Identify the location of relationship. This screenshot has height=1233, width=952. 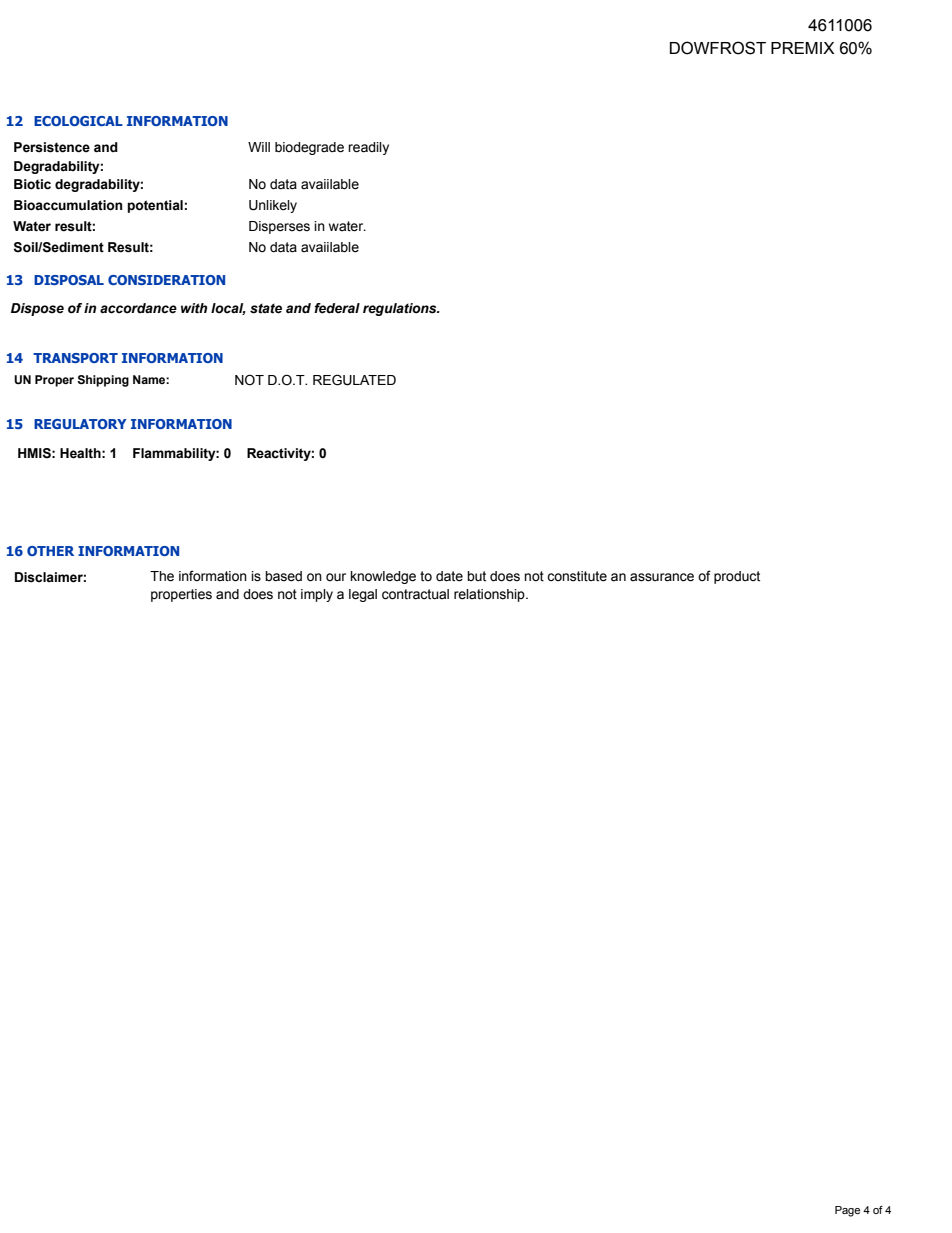
(490, 595).
